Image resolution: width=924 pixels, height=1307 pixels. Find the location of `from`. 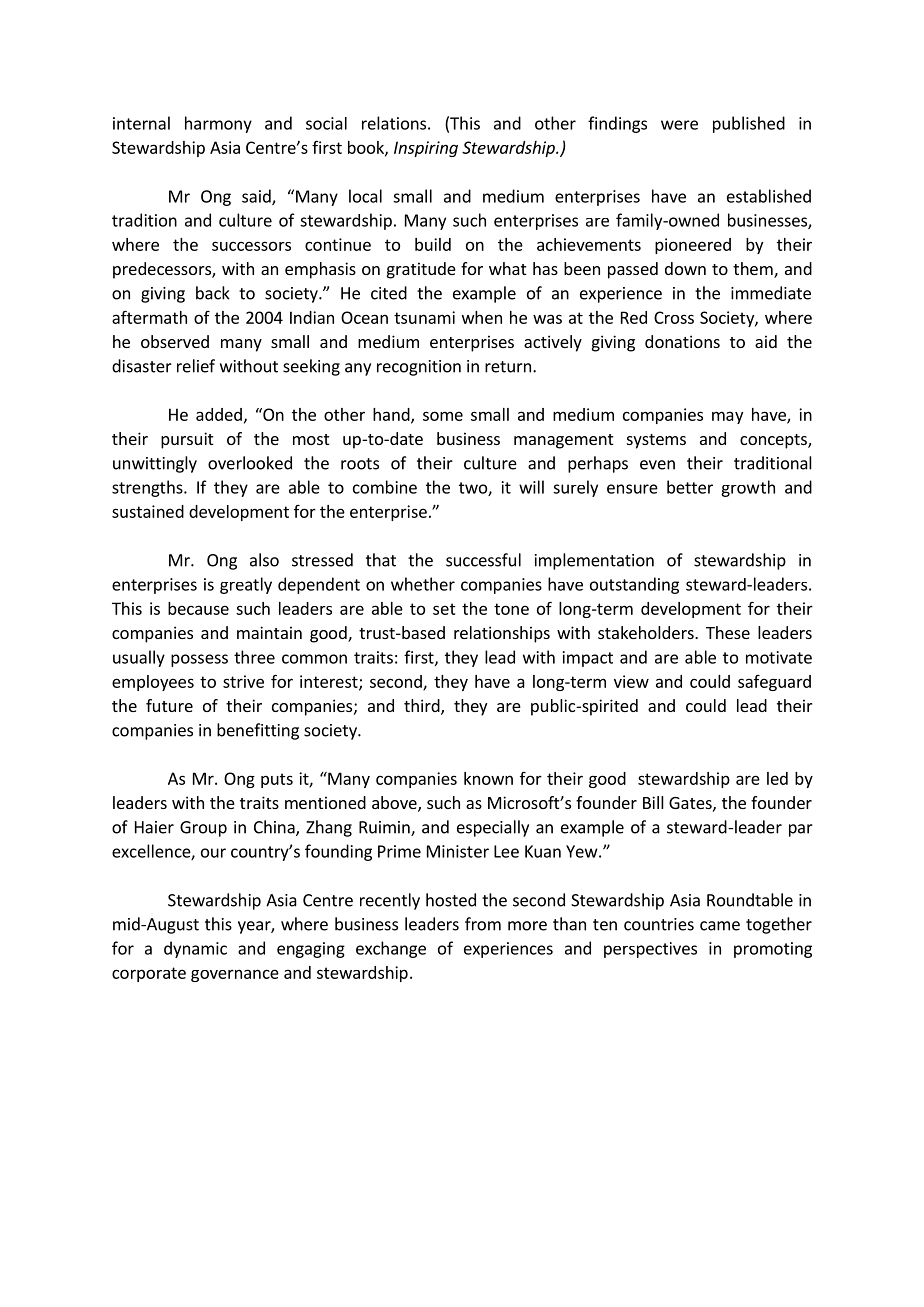

from is located at coordinates (483, 924).
